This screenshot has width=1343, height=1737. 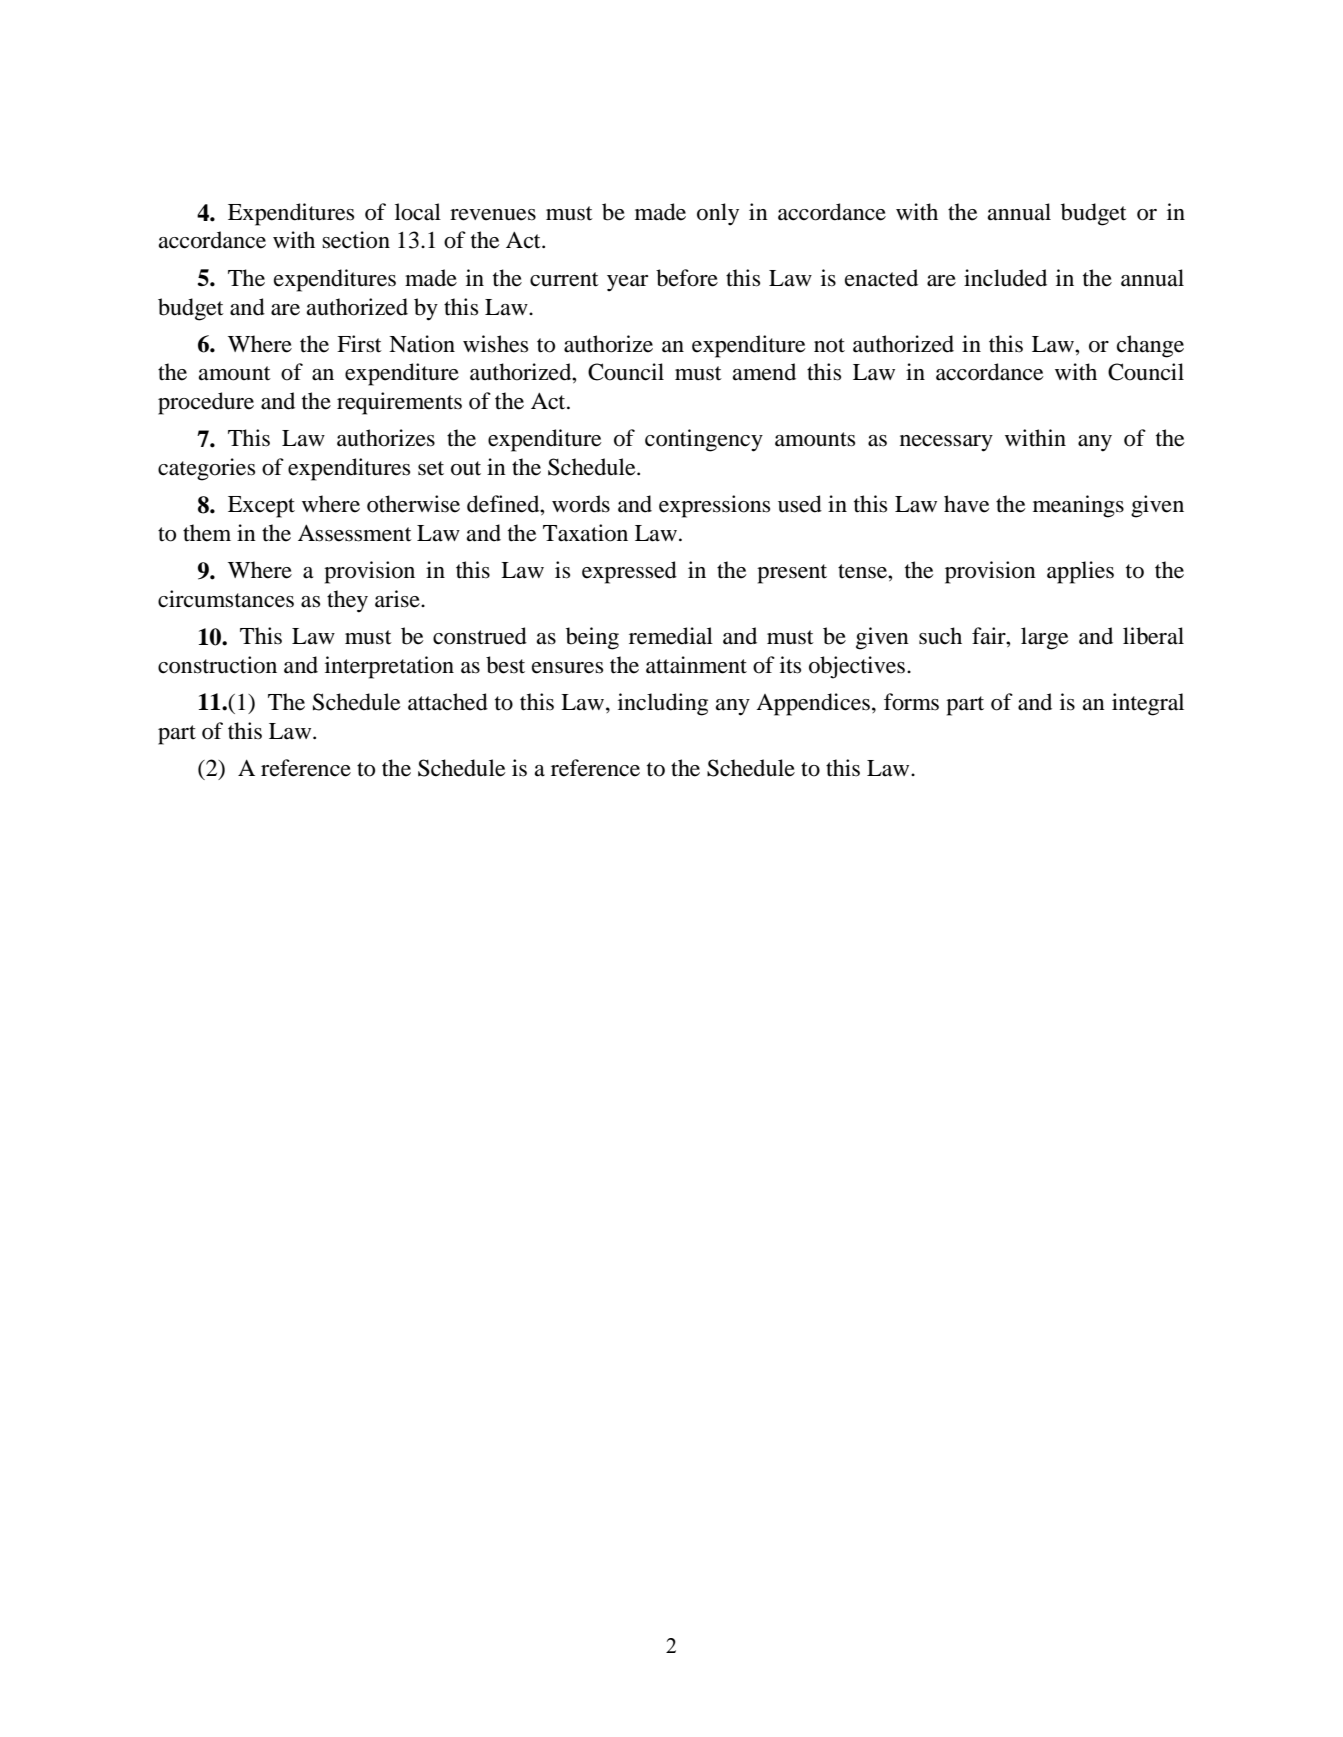 What do you see at coordinates (389, 667) in the screenshot?
I see `interpretation` at bounding box center [389, 667].
